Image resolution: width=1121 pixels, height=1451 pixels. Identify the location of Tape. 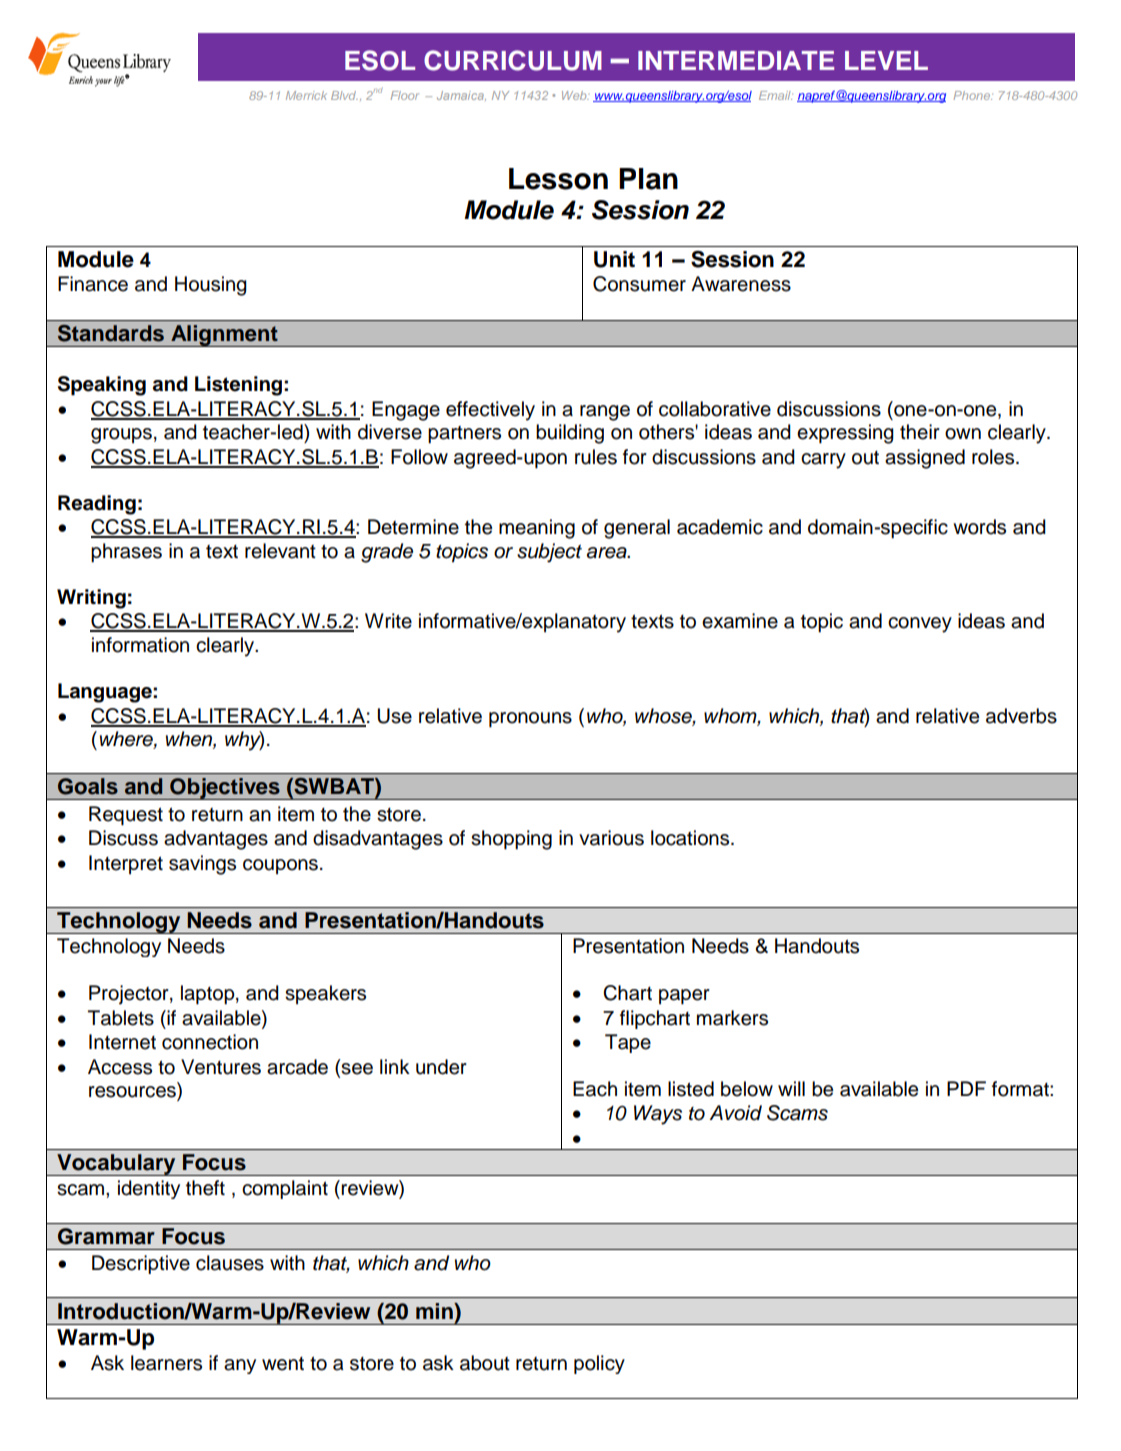
(628, 1043).
